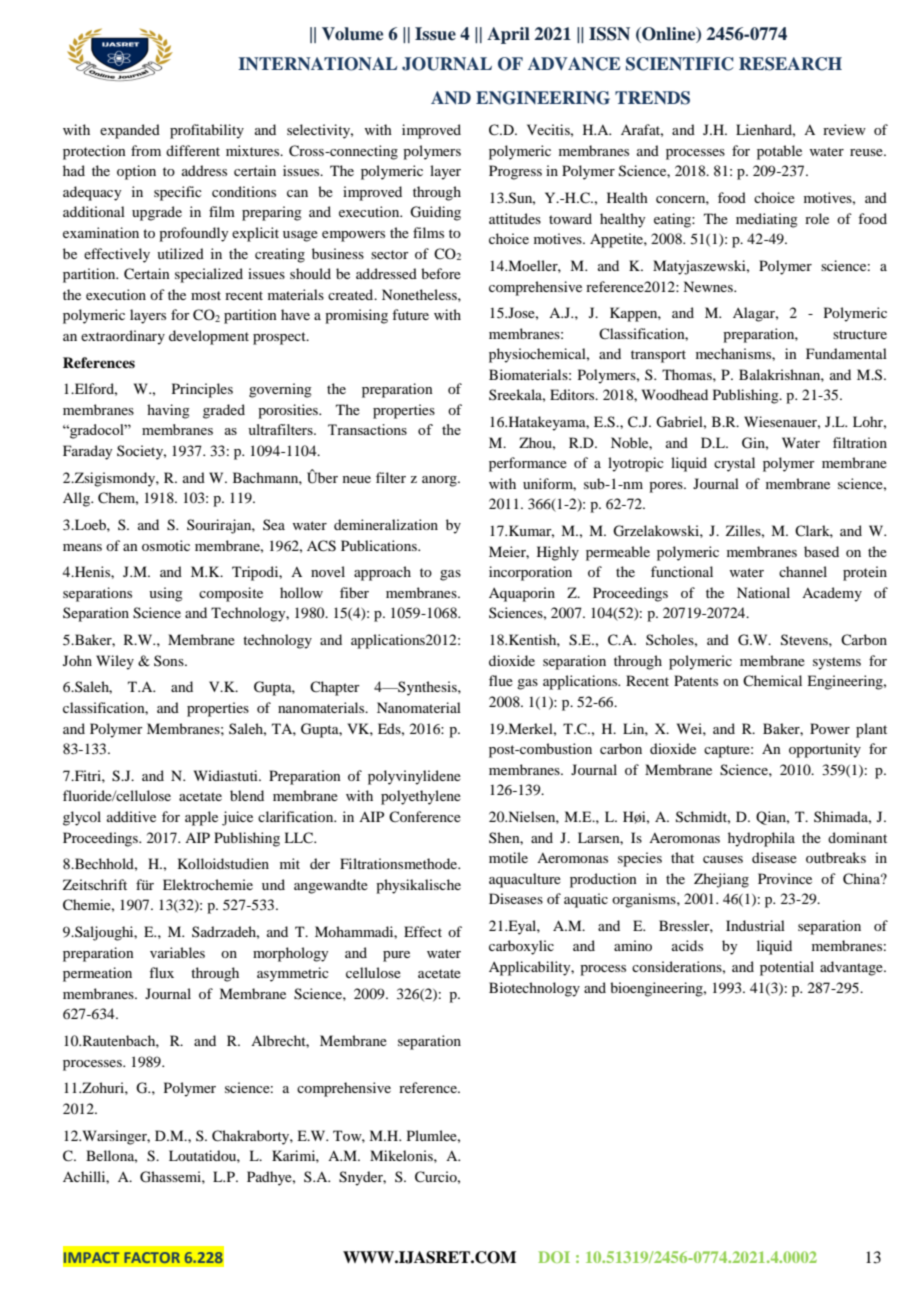  Describe the element at coordinates (508, 35) in the image. I see `April` at that location.
